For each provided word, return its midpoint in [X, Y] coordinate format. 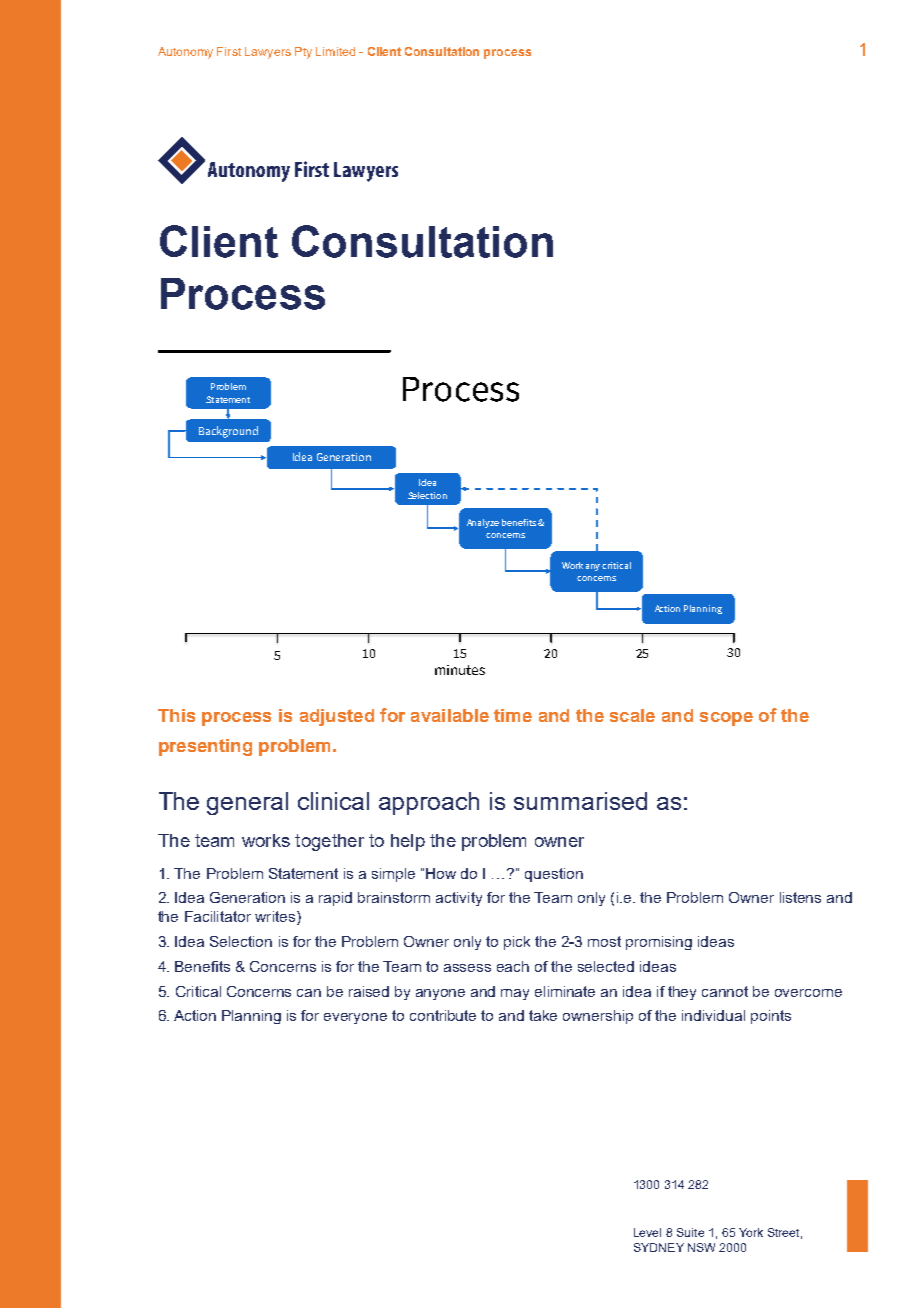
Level [647, 1232]
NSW [701, 1247]
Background [228, 432]
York [751, 1232]
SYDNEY [659, 1247]
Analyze [483, 523]
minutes [460, 670]
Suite [690, 1232]
